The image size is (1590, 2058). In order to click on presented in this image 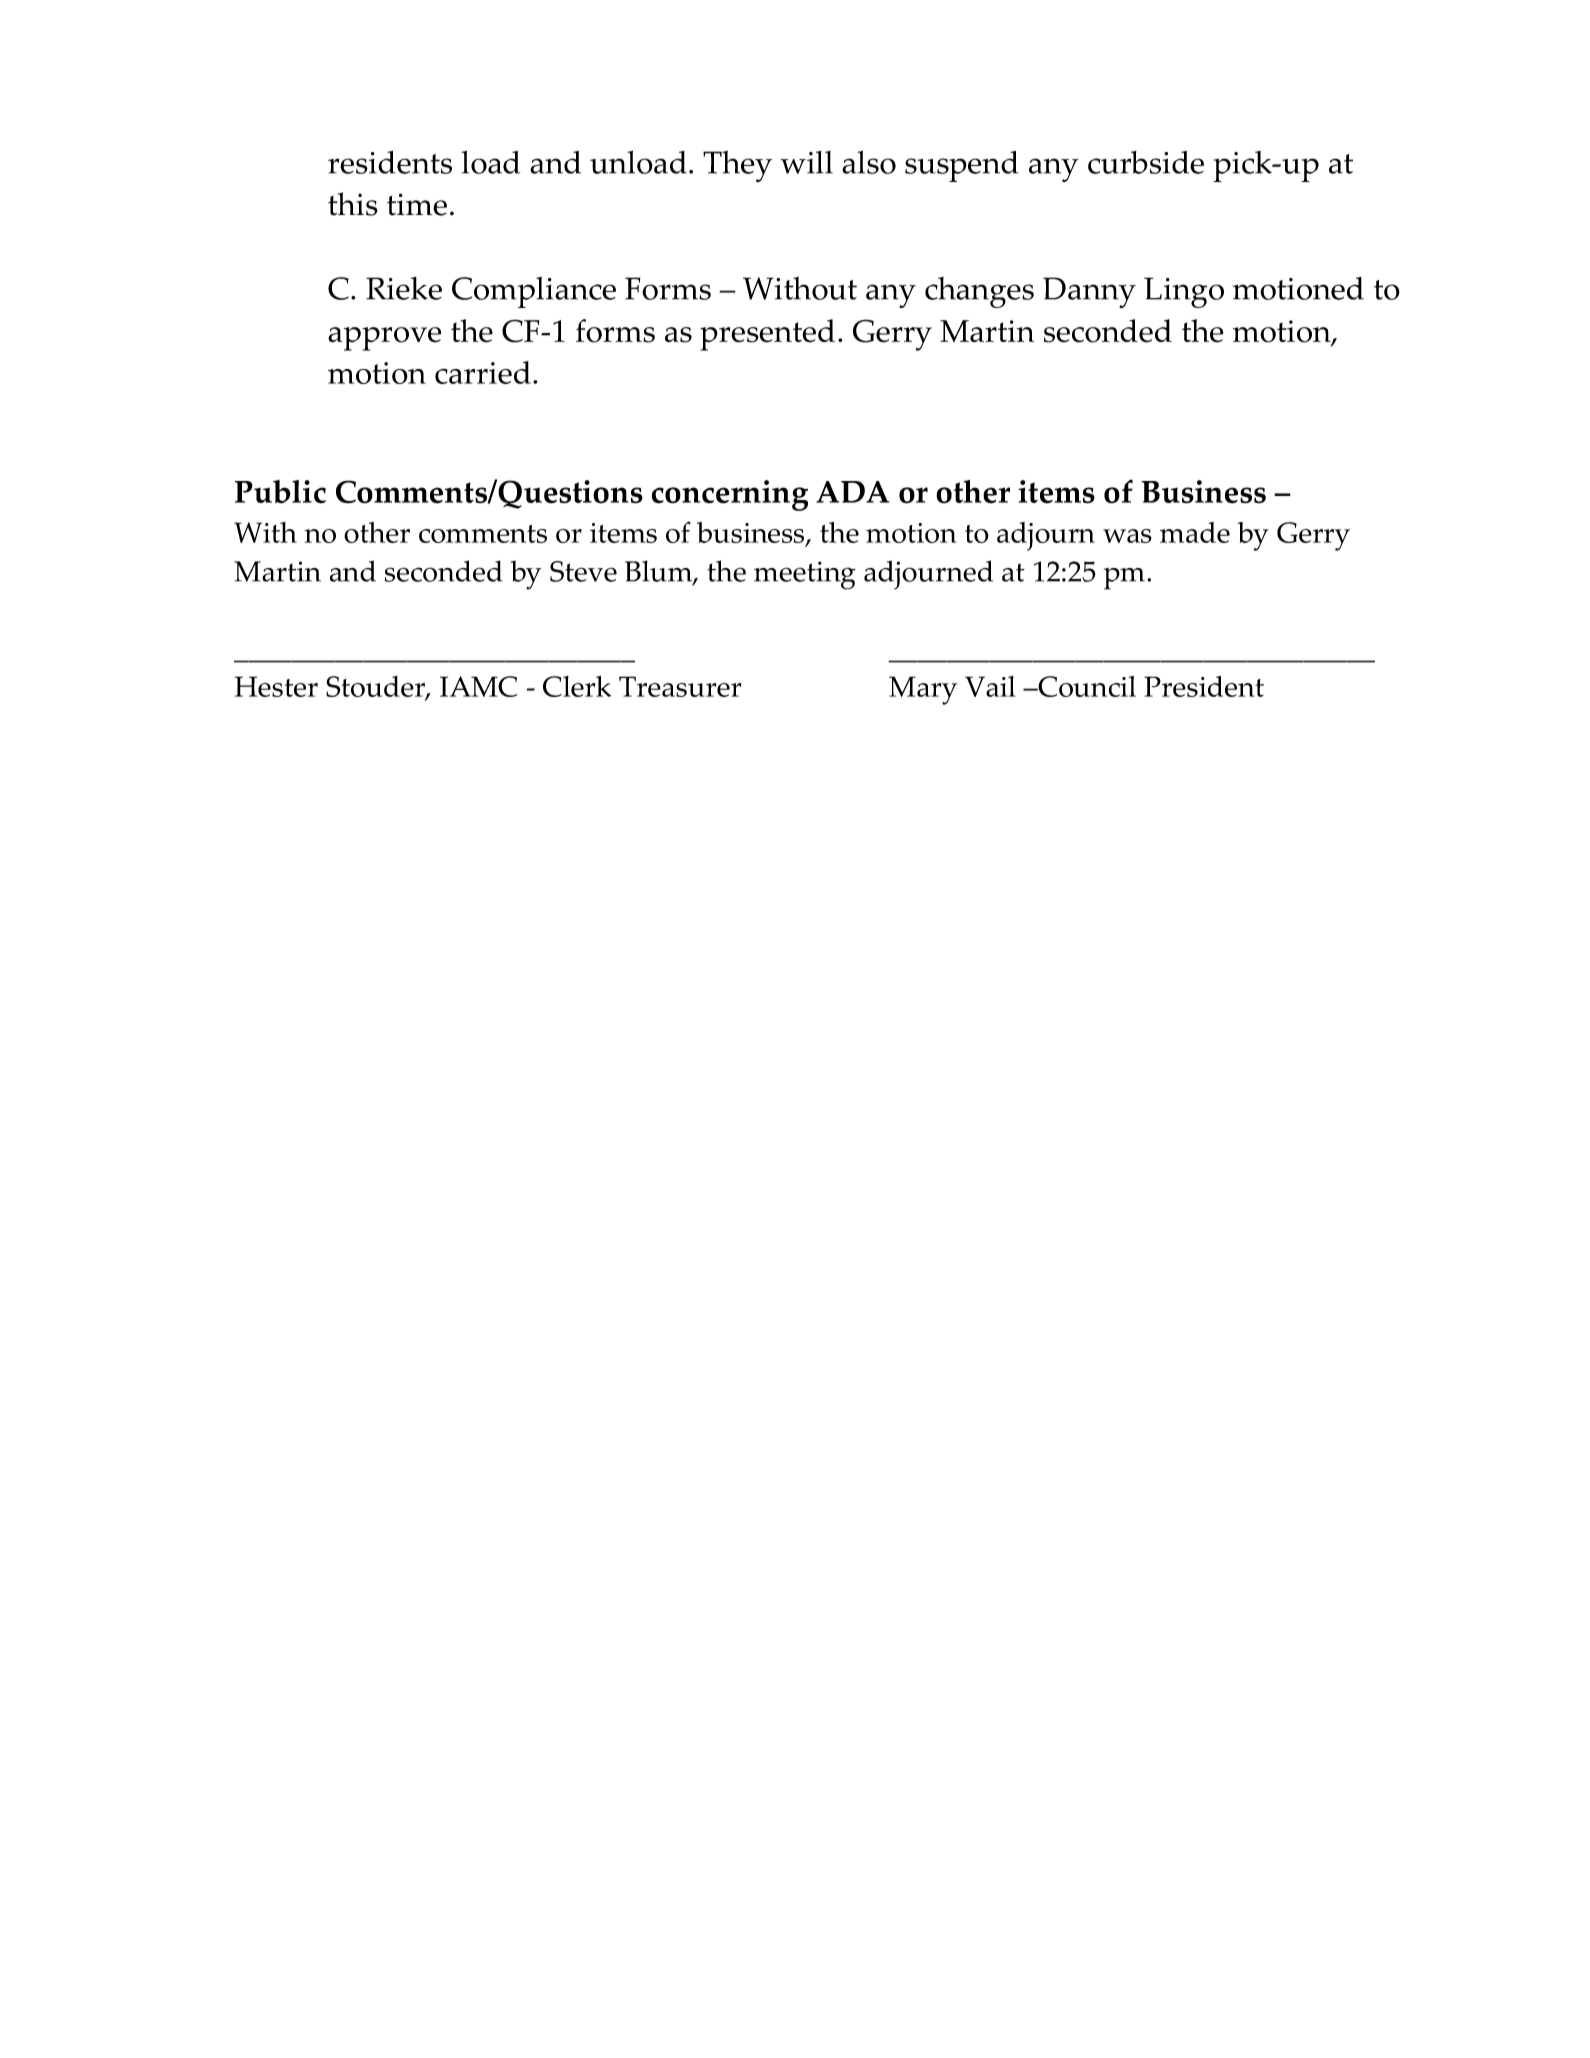, I will do `click(767, 335)`.
